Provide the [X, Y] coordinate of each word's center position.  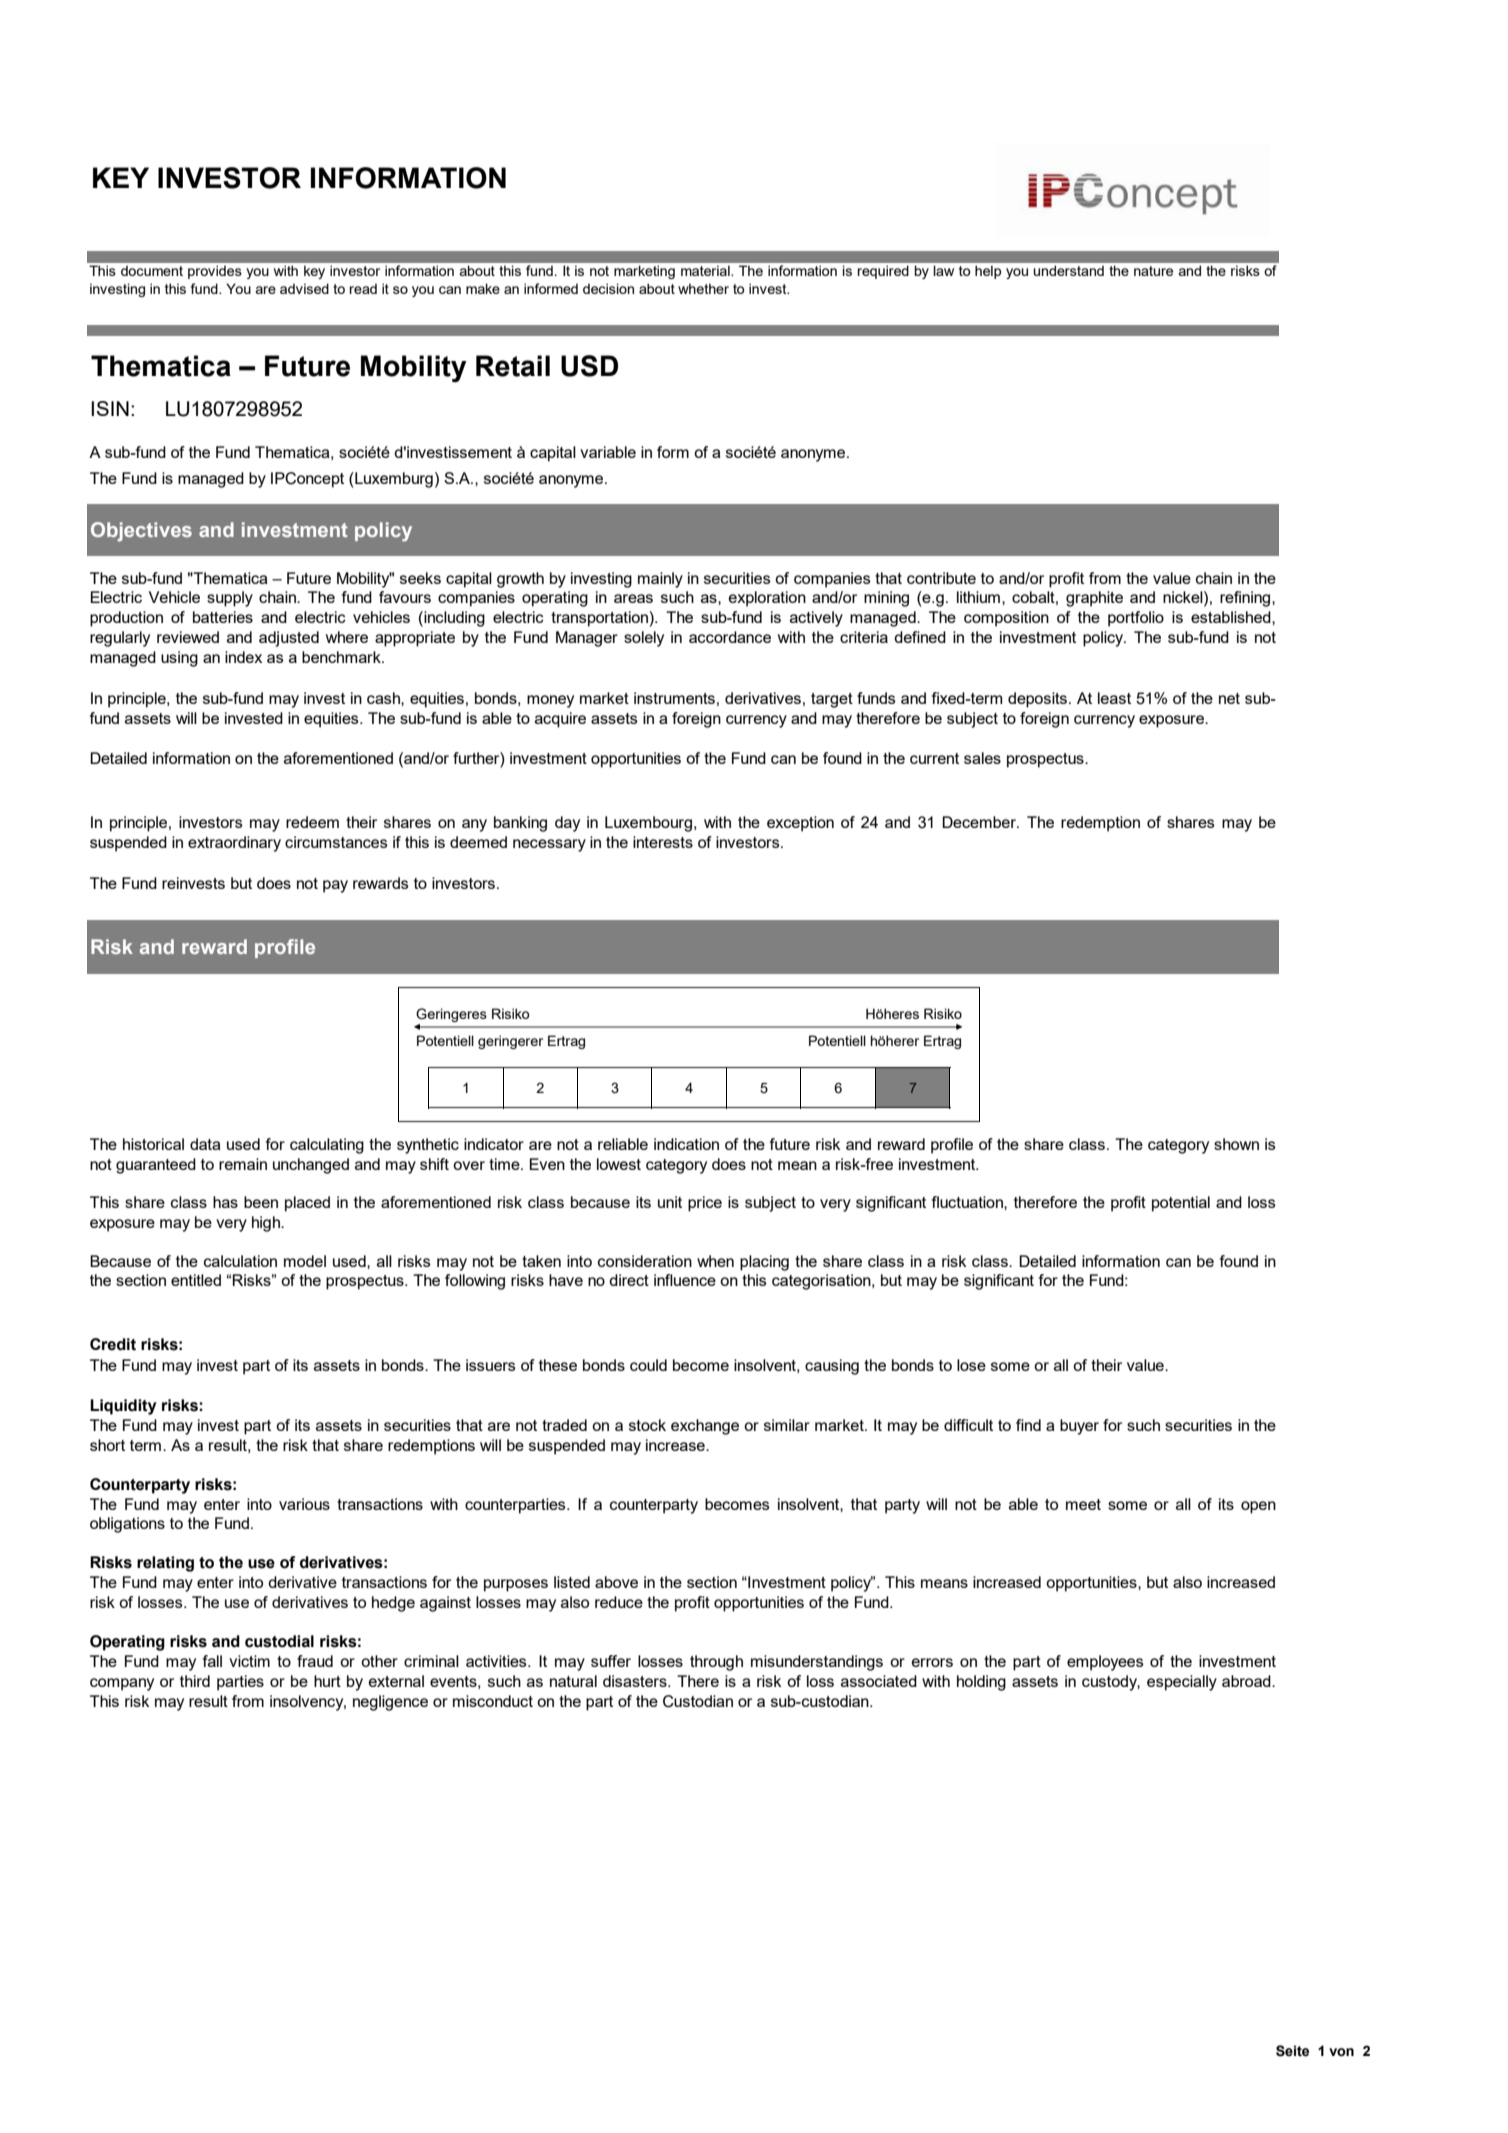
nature [1153, 271]
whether [703, 288]
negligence [390, 1703]
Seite [1292, 2051]
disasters [636, 1681]
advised [304, 288]
